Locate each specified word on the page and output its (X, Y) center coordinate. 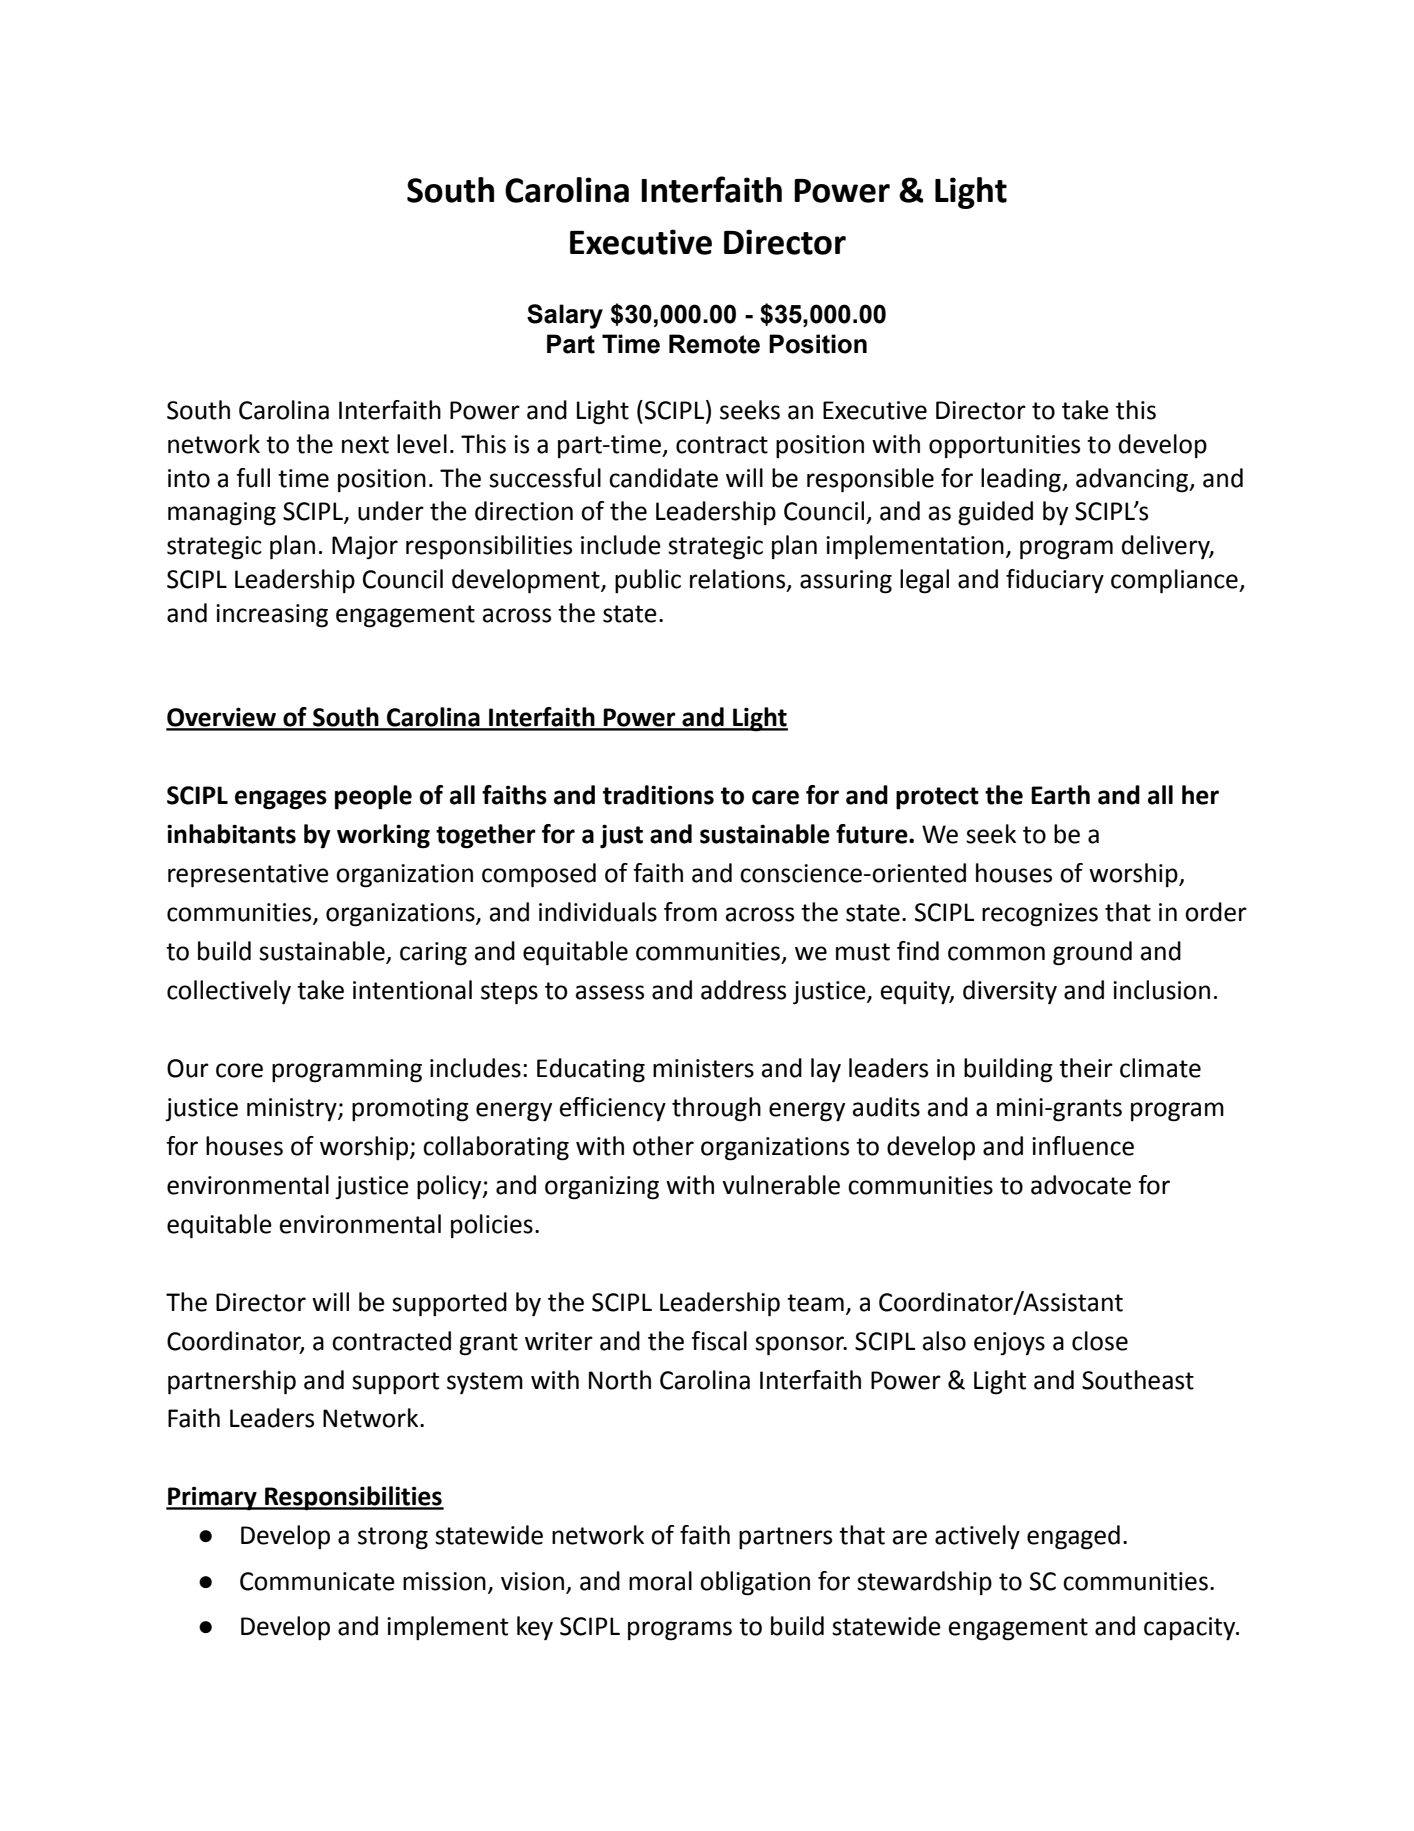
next (365, 445)
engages (281, 800)
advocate (1081, 1185)
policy (450, 1187)
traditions (658, 795)
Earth (1060, 795)
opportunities (1004, 447)
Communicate (317, 1581)
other (663, 1146)
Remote (714, 344)
